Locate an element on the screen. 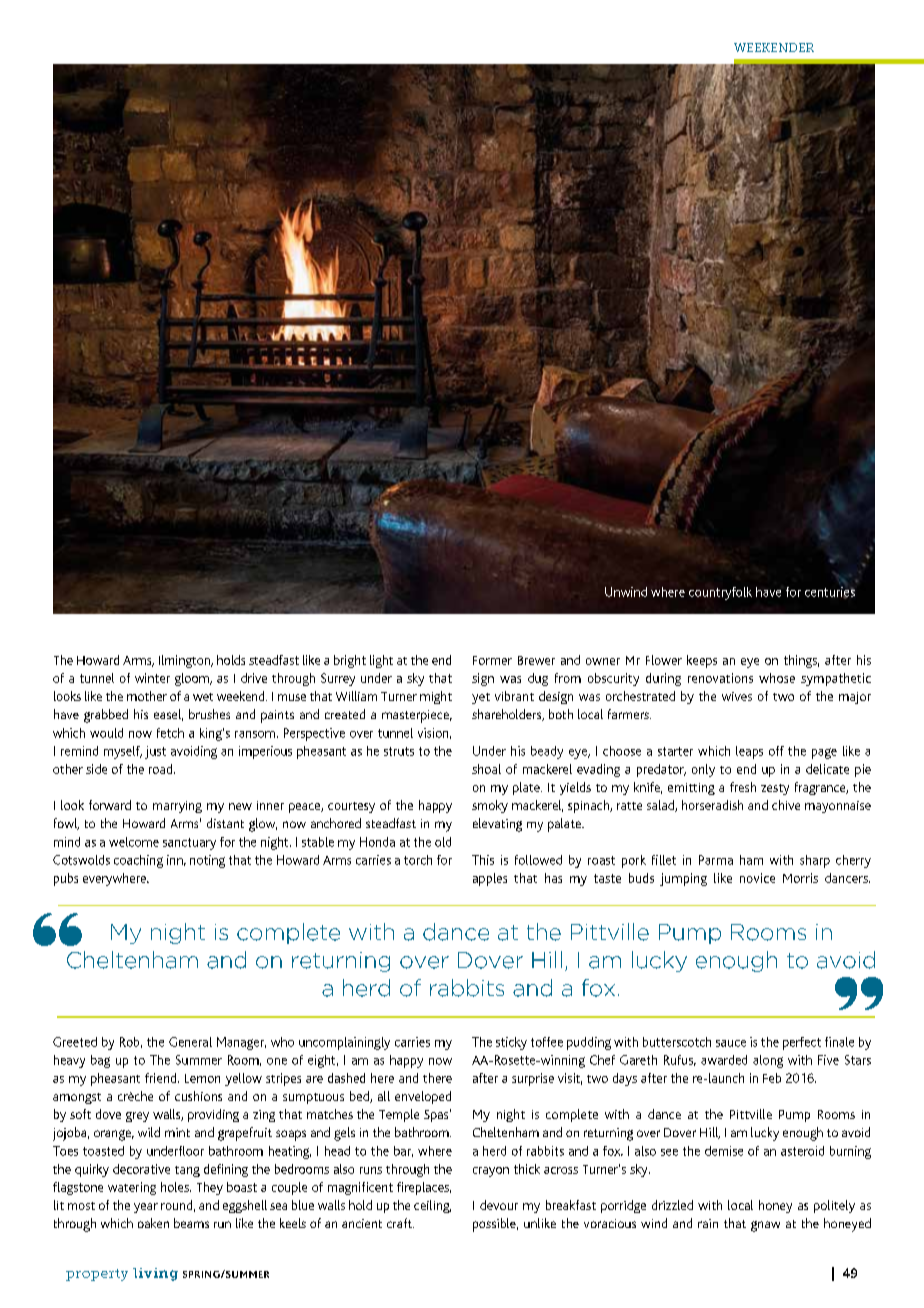 This screenshot has width=924, height=1308. centuries is located at coordinates (830, 593).
